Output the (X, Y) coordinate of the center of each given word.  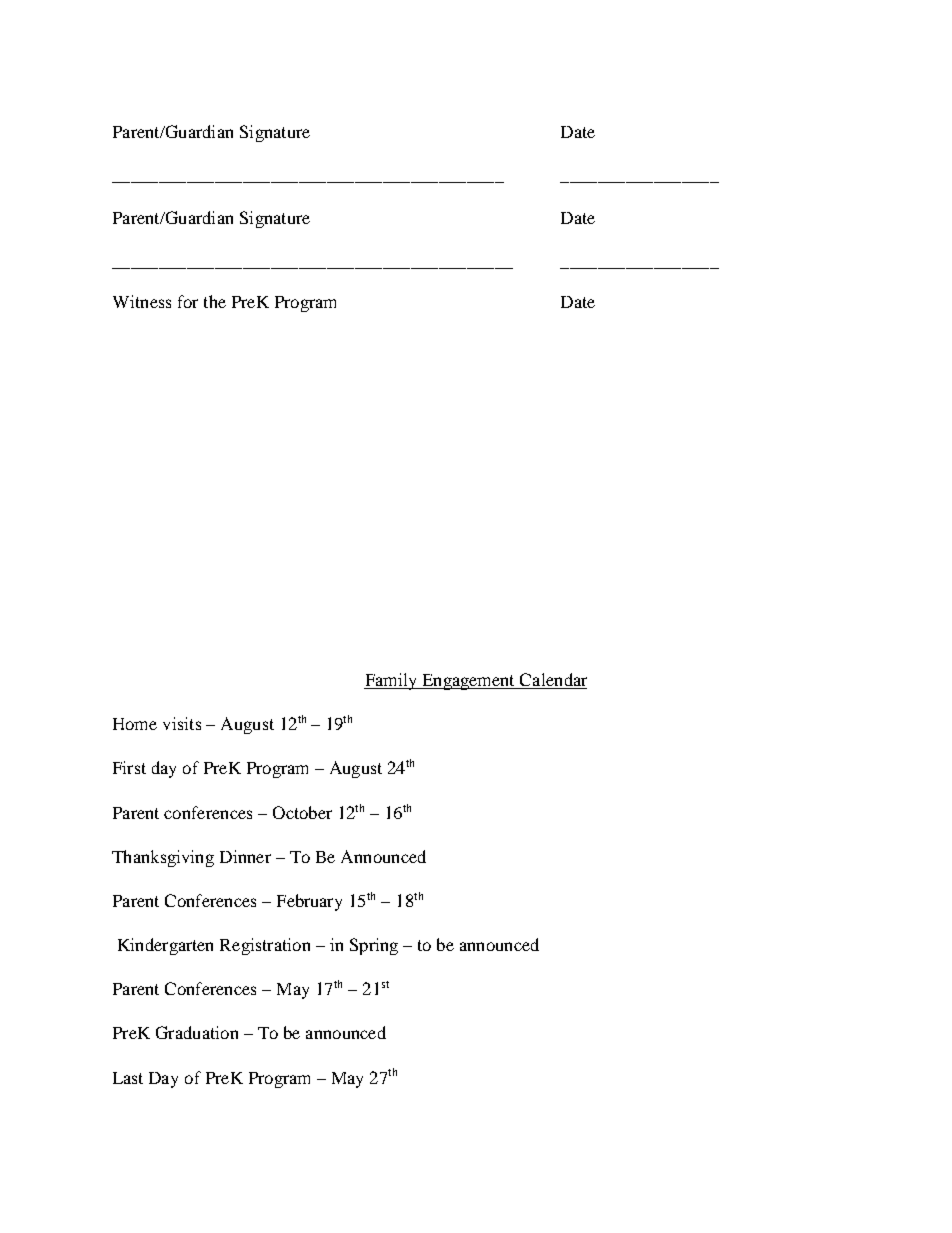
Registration (265, 946)
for (188, 301)
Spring (374, 946)
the (215, 301)
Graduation (197, 1032)
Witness (142, 301)
